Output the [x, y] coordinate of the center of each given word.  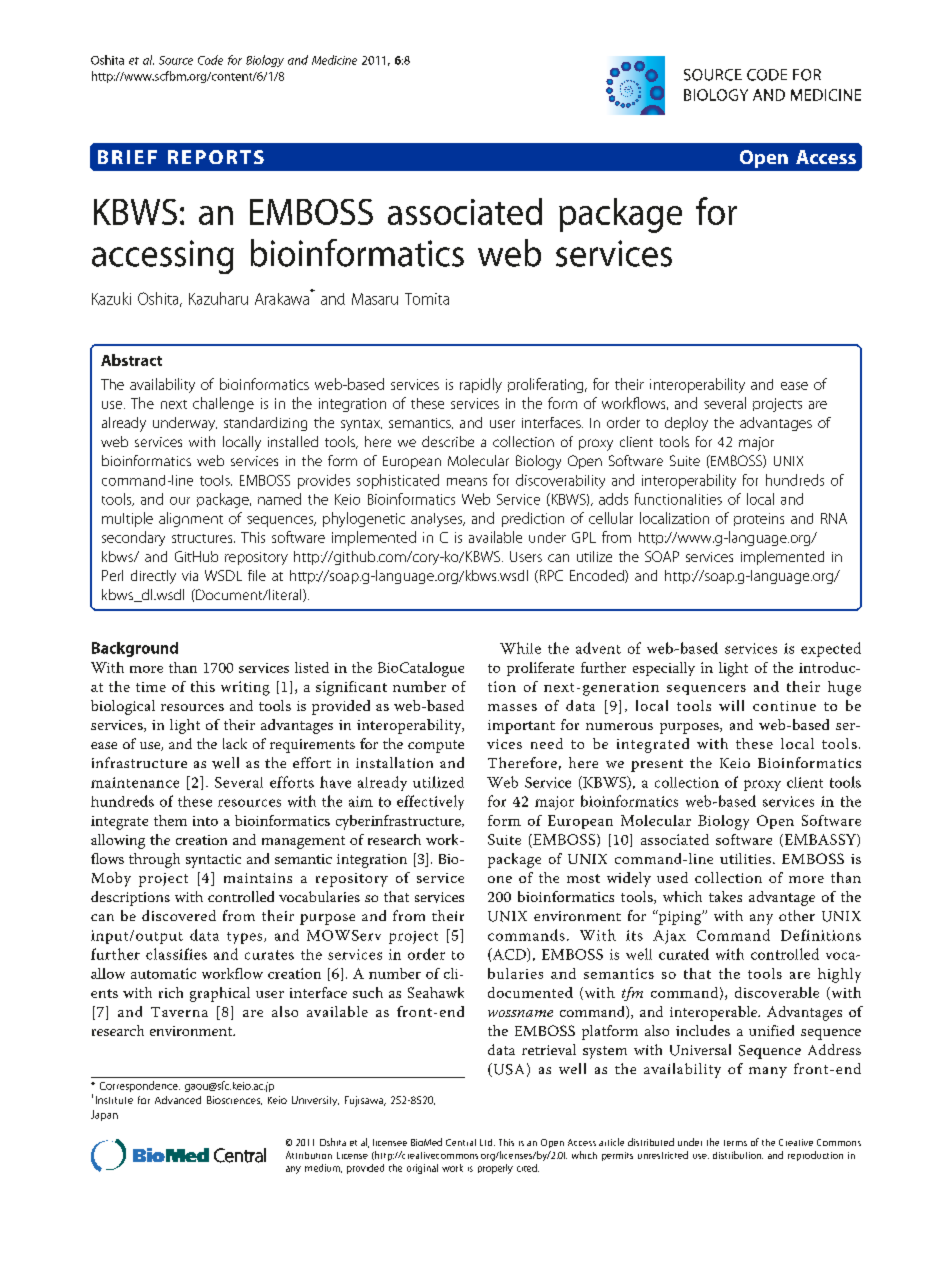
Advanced [178, 1100]
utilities [745, 858]
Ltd [487, 1142]
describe [448, 441]
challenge [223, 404]
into [205, 821]
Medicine [334, 60]
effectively [430, 802]
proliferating [547, 385]
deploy [686, 424]
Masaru [375, 299]
